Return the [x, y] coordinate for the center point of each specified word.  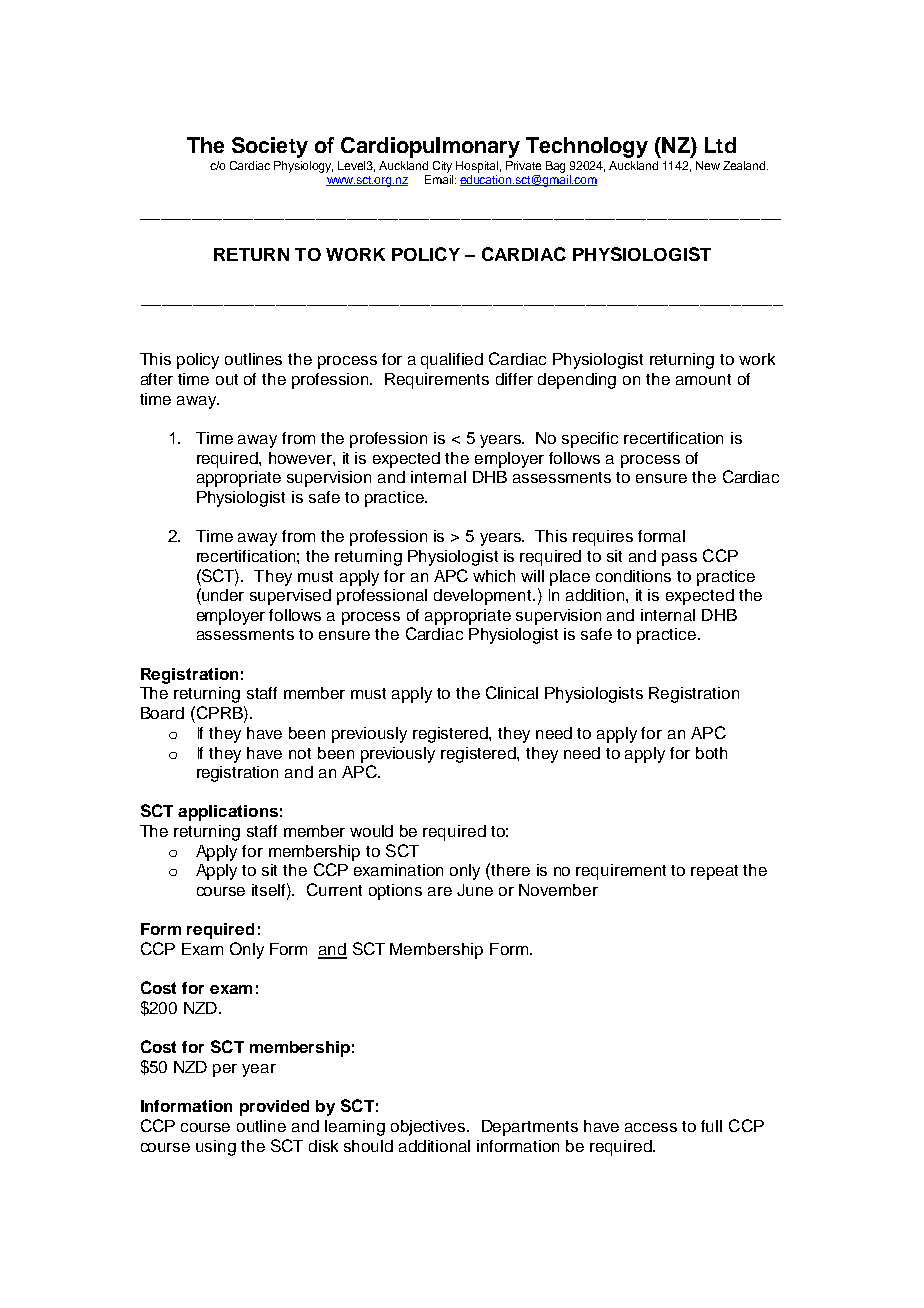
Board [162, 713]
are [440, 891]
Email [440, 179]
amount [703, 379]
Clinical [512, 692]
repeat [714, 872]
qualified [452, 361]
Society [270, 147]
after [157, 379]
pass [679, 559]
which [494, 576]
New [708, 165]
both [711, 753]
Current [334, 889]
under [222, 594]
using [216, 1148]
